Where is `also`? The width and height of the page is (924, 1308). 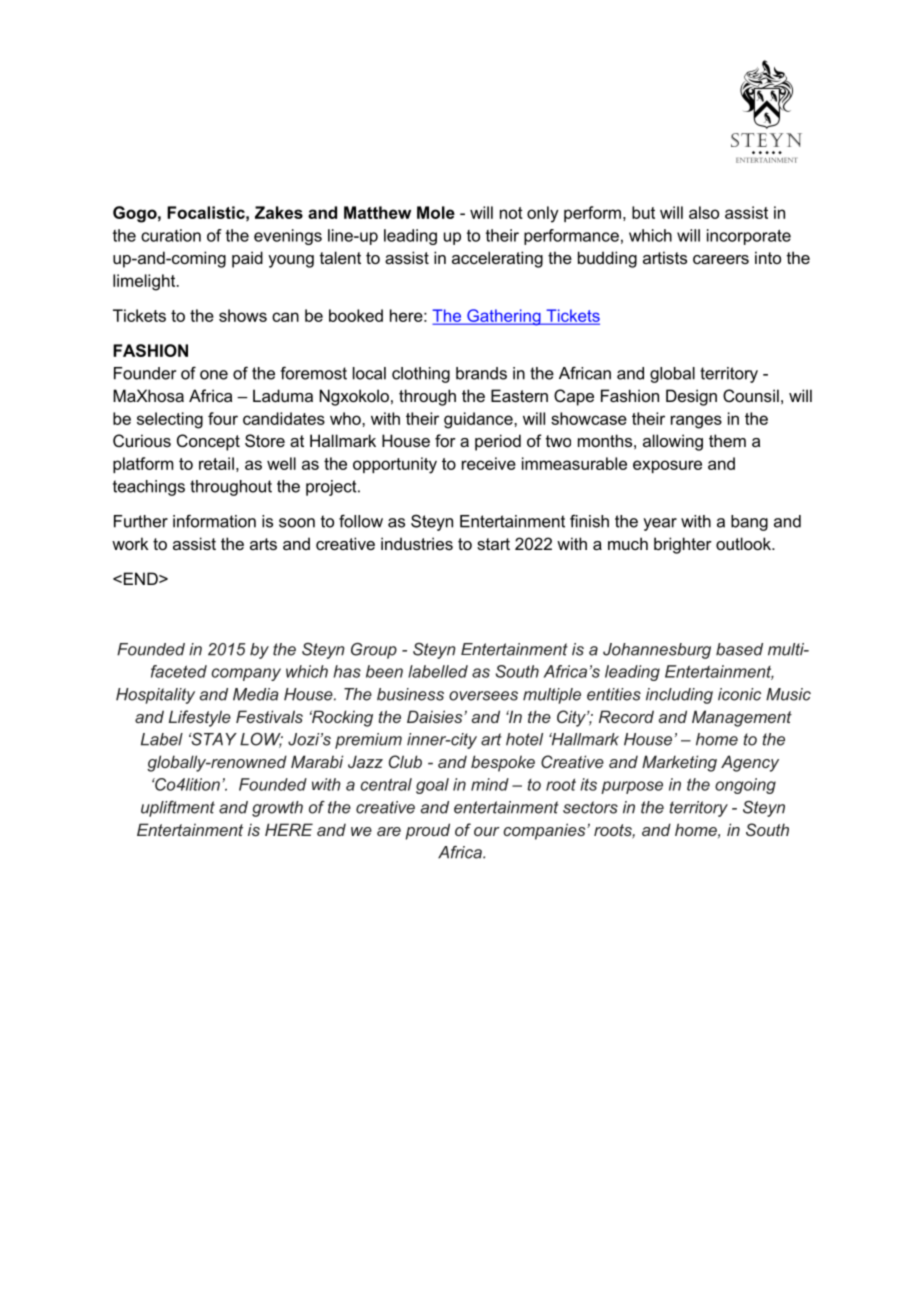 also is located at coordinates (704, 212).
